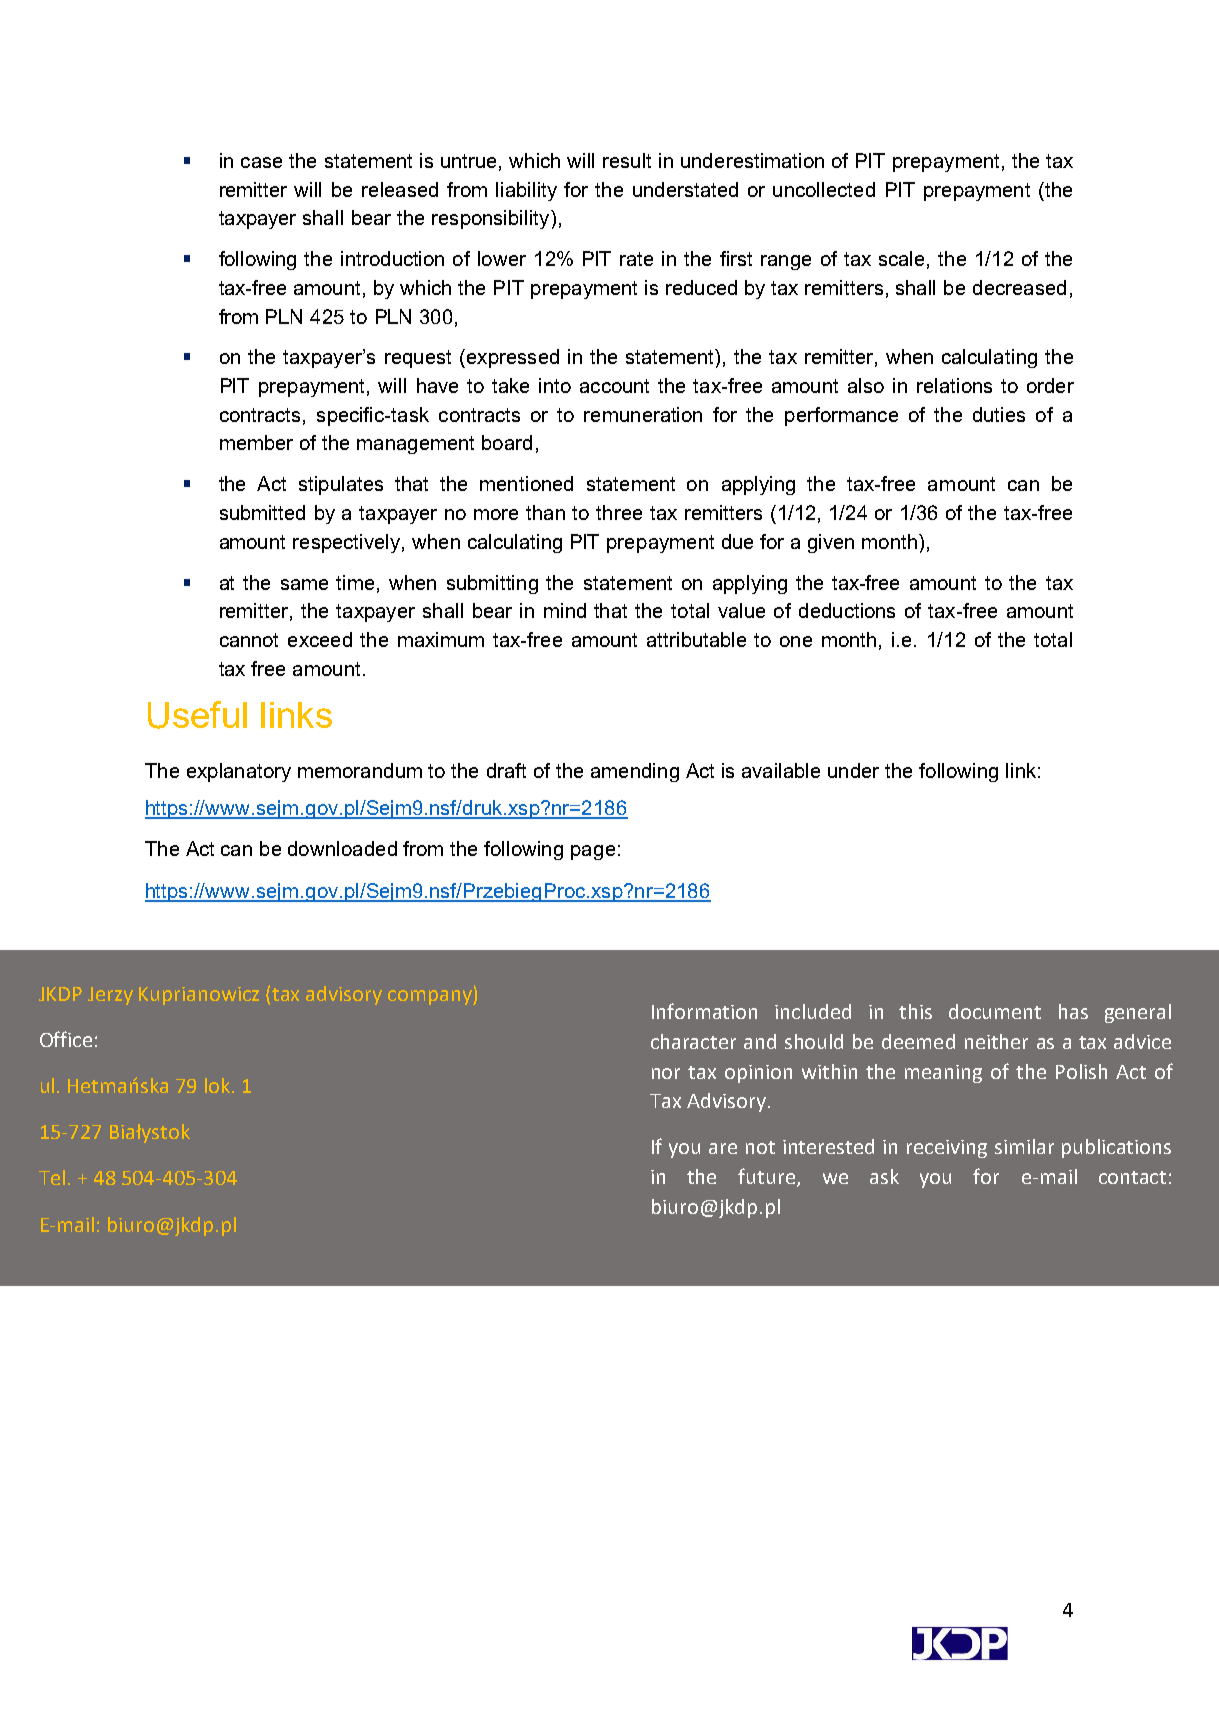 Image resolution: width=1219 pixels, height=1723 pixels. What do you see at coordinates (824, 189) in the document?
I see `uncollected` at bounding box center [824, 189].
